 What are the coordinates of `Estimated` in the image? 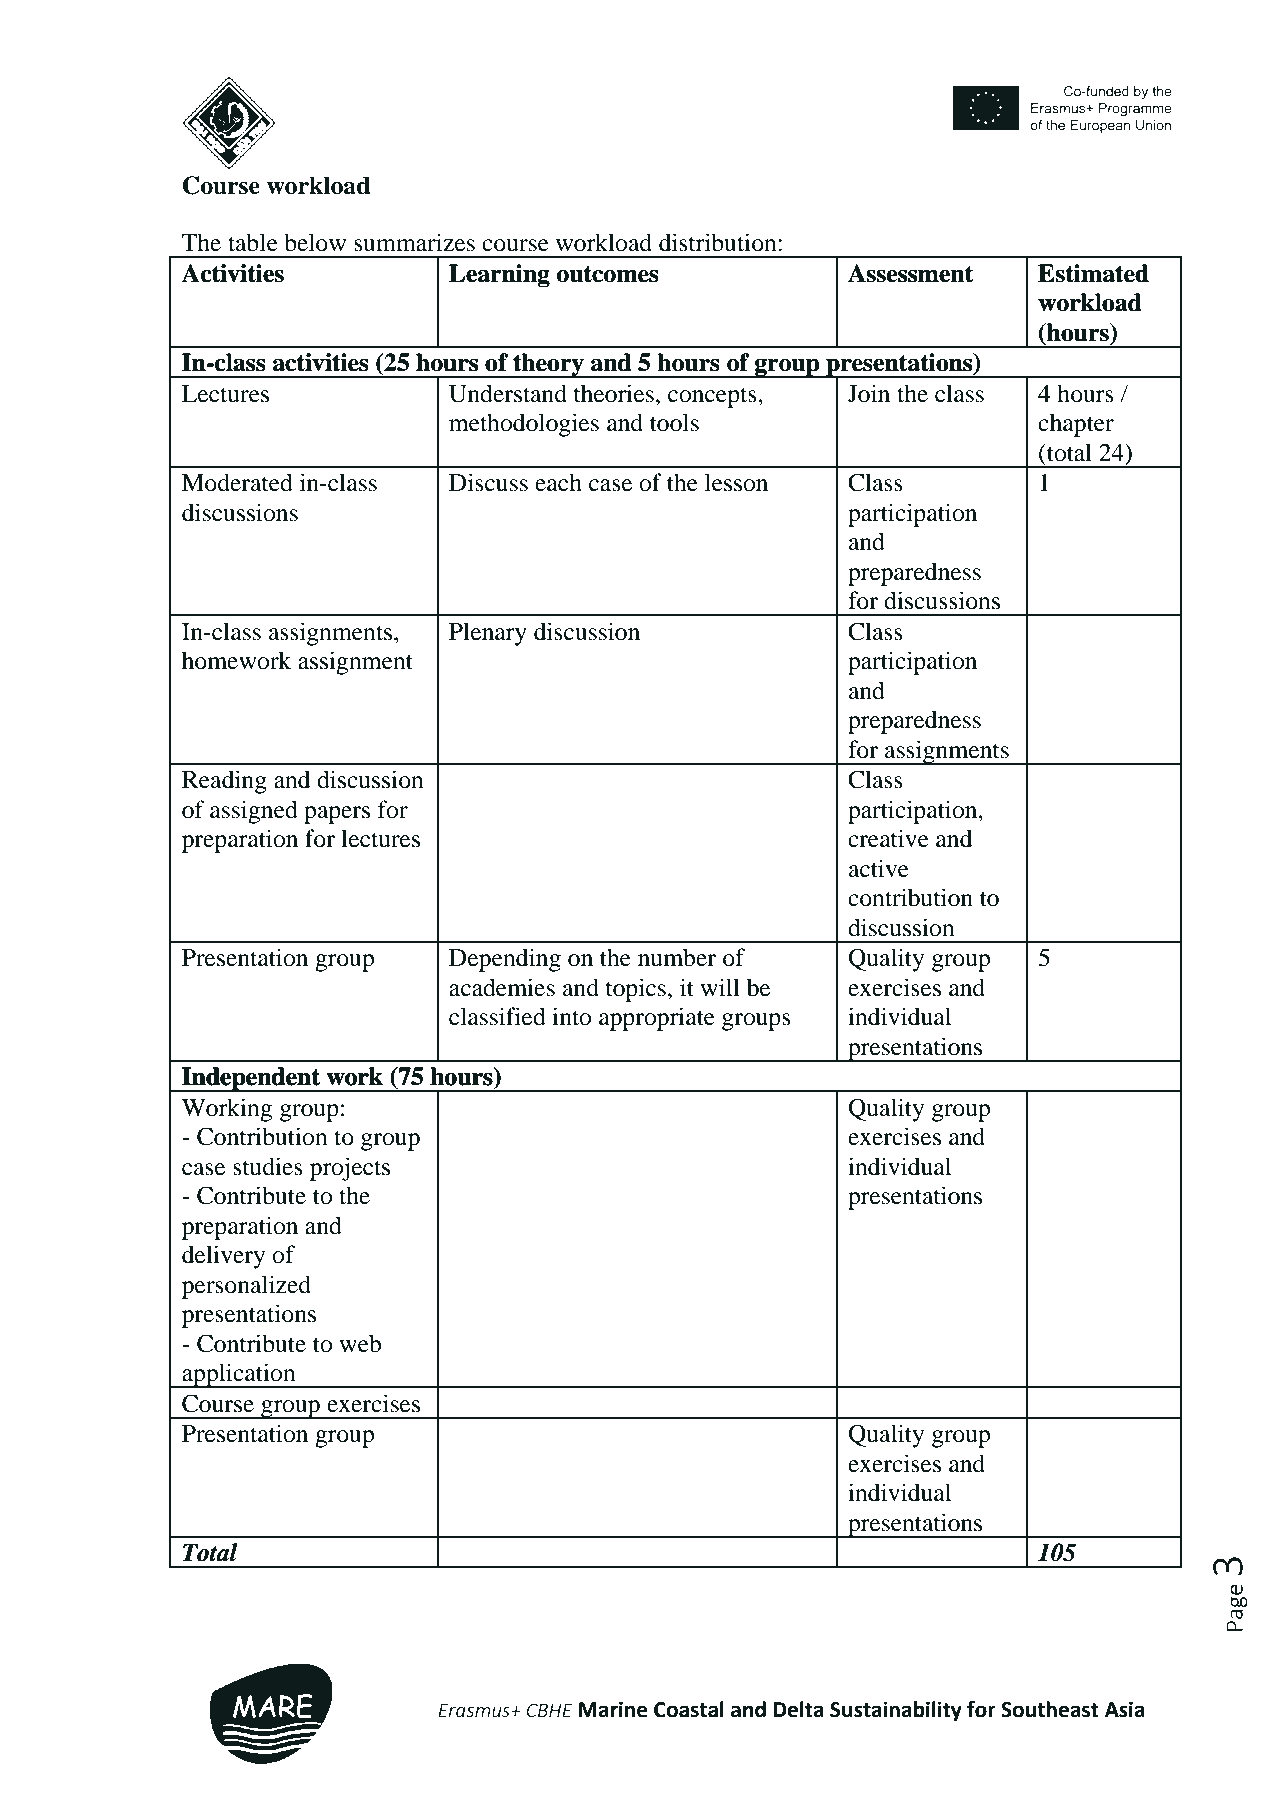 It's located at (1093, 273).
